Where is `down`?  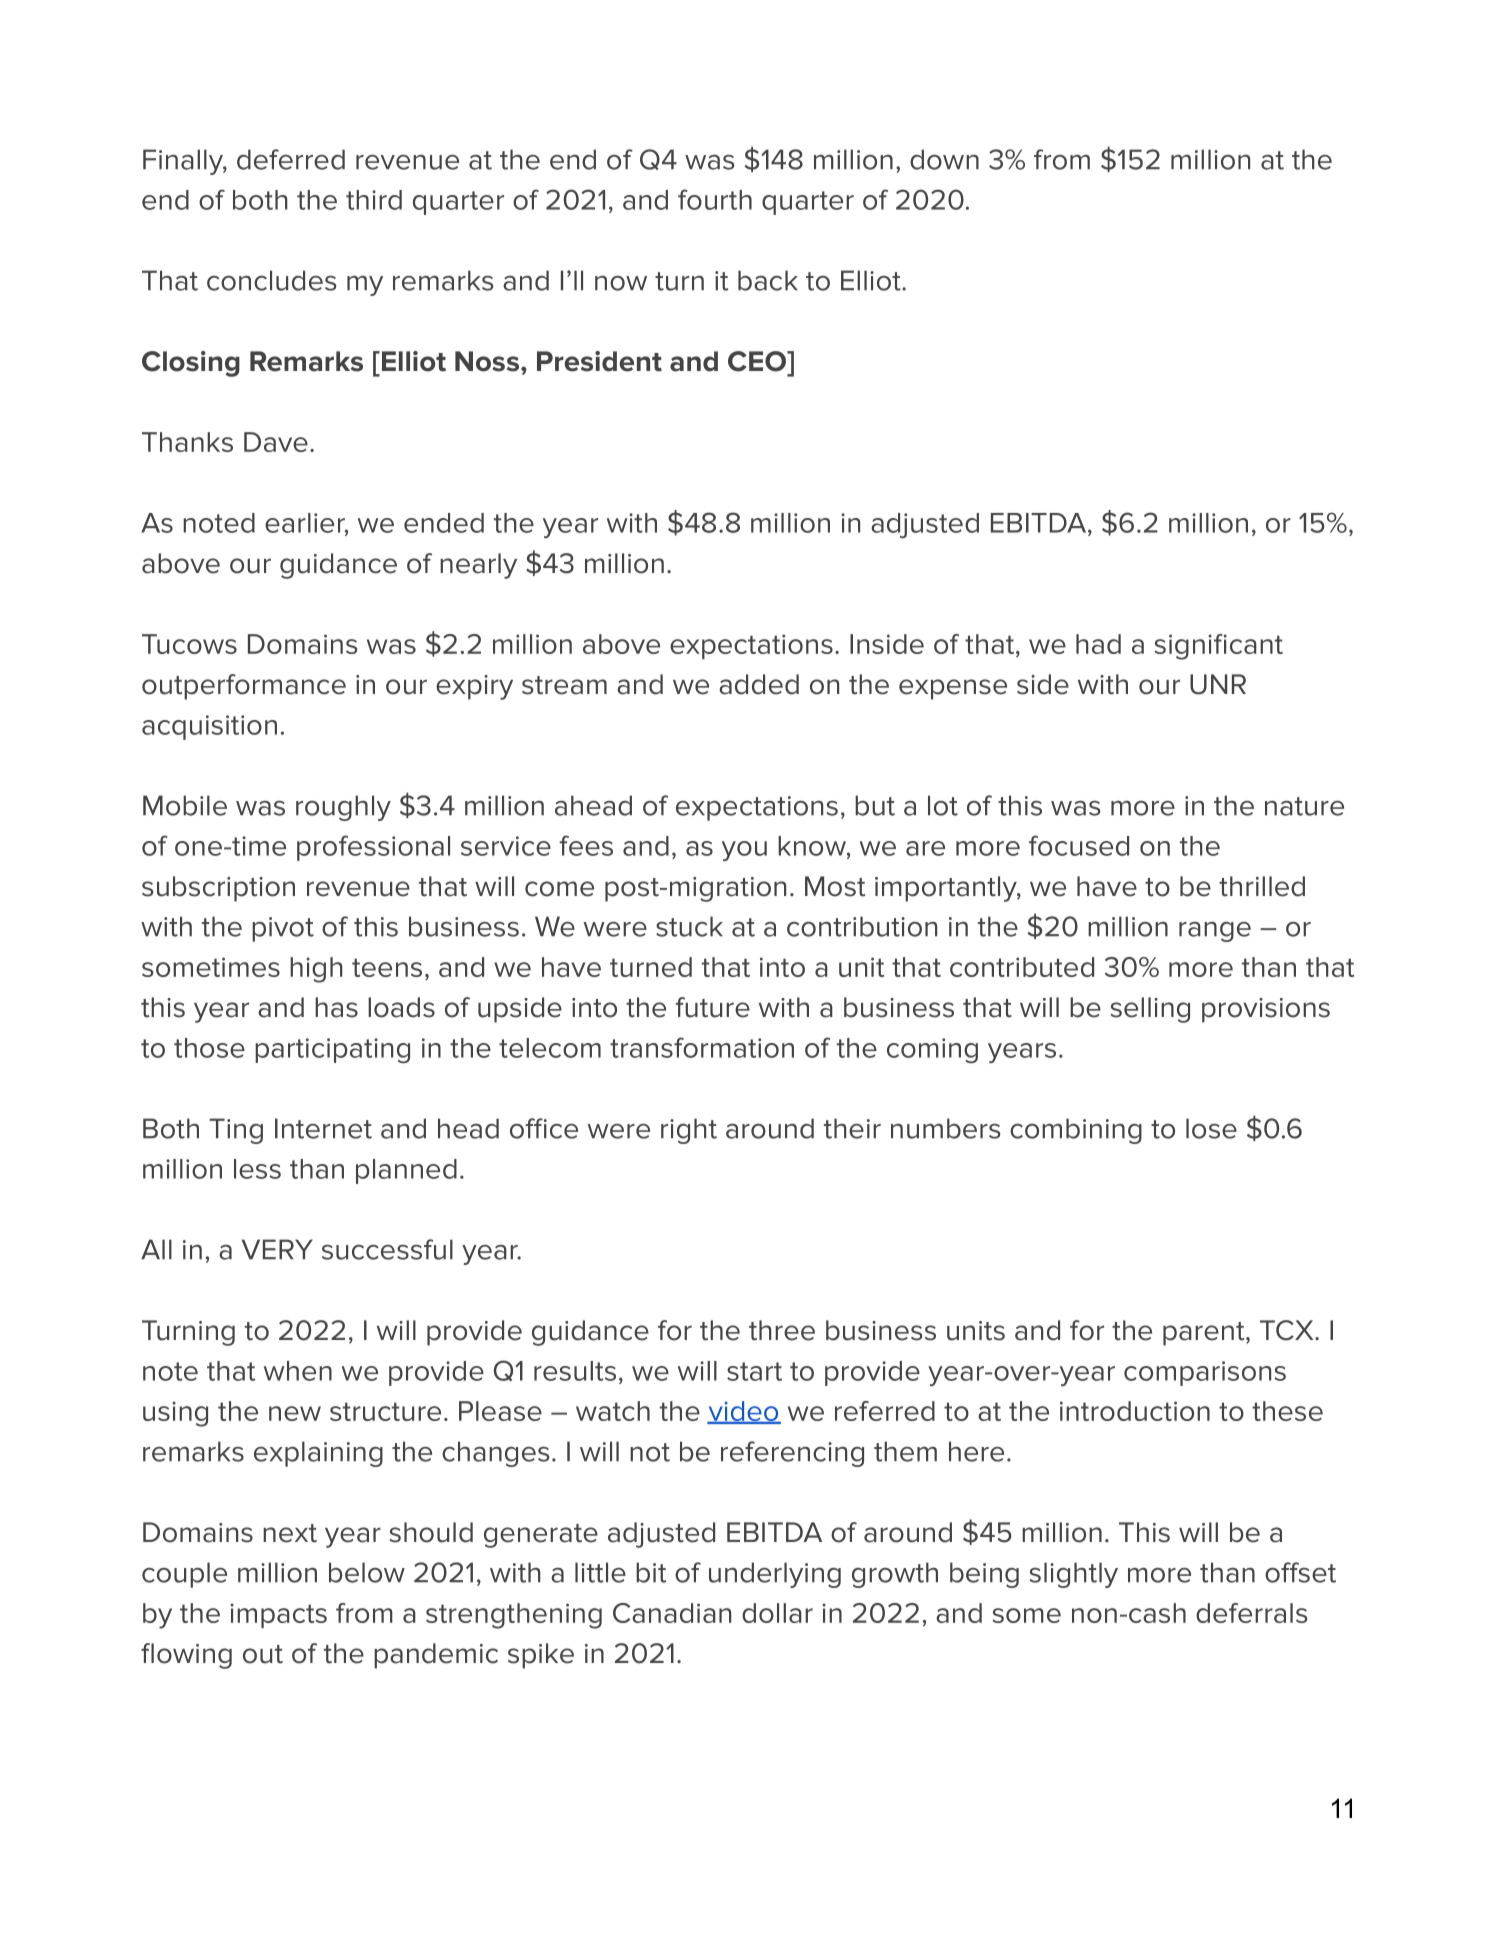 down is located at coordinates (944, 159).
